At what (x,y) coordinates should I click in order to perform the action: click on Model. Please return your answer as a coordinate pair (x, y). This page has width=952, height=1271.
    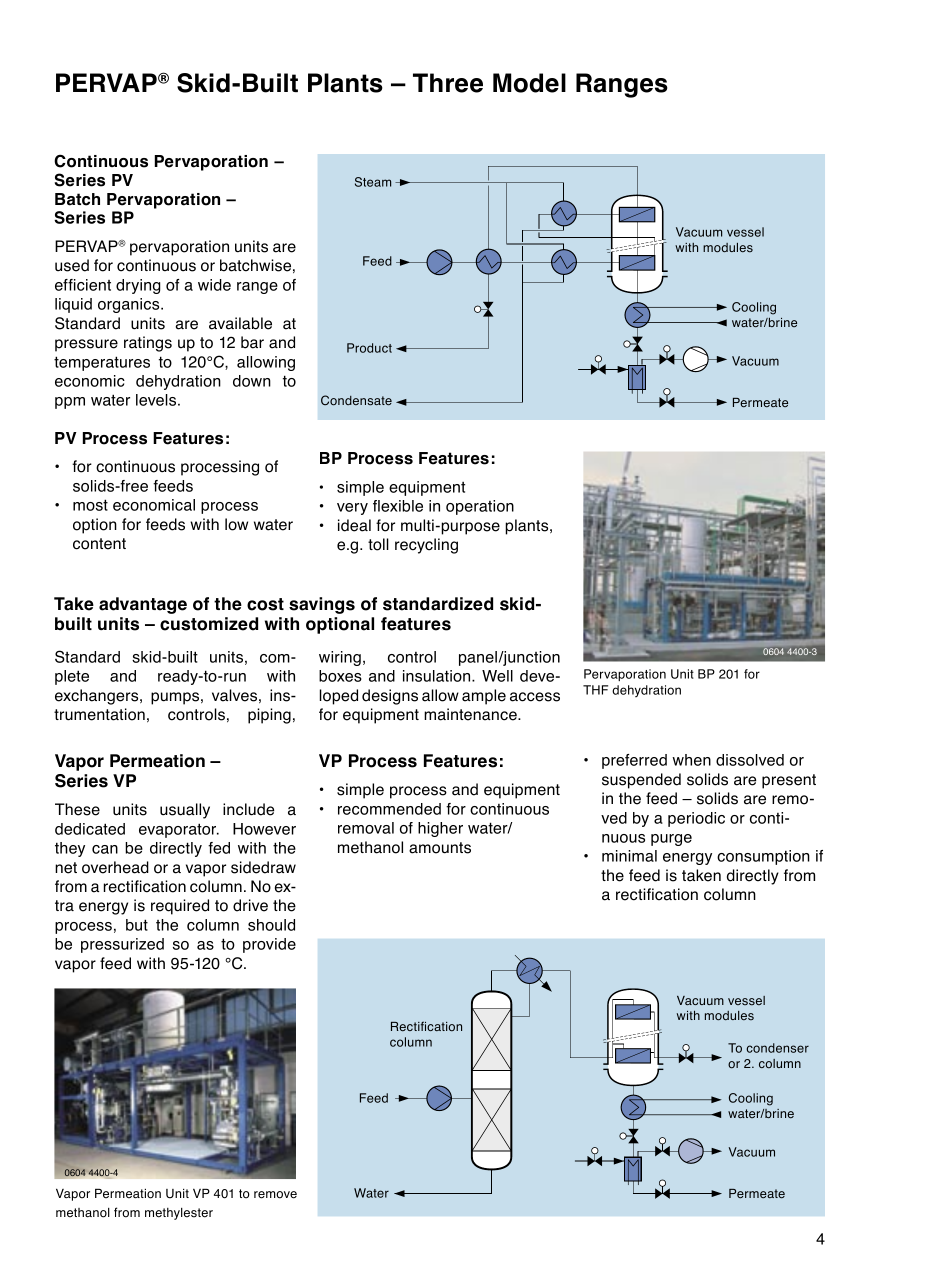
    Looking at the image, I should click on (529, 83).
